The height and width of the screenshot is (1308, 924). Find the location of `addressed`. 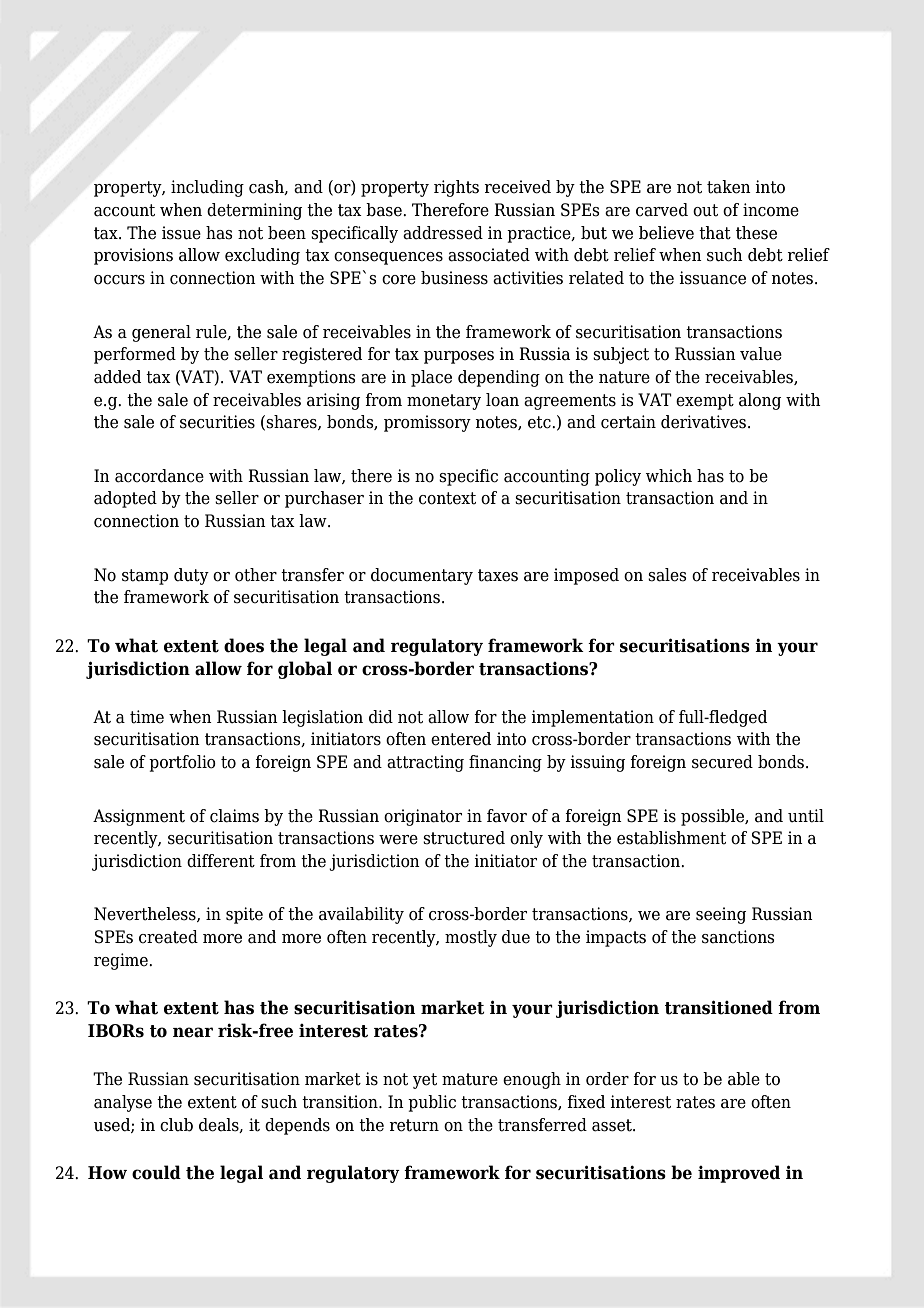

addressed is located at coordinates (443, 233).
